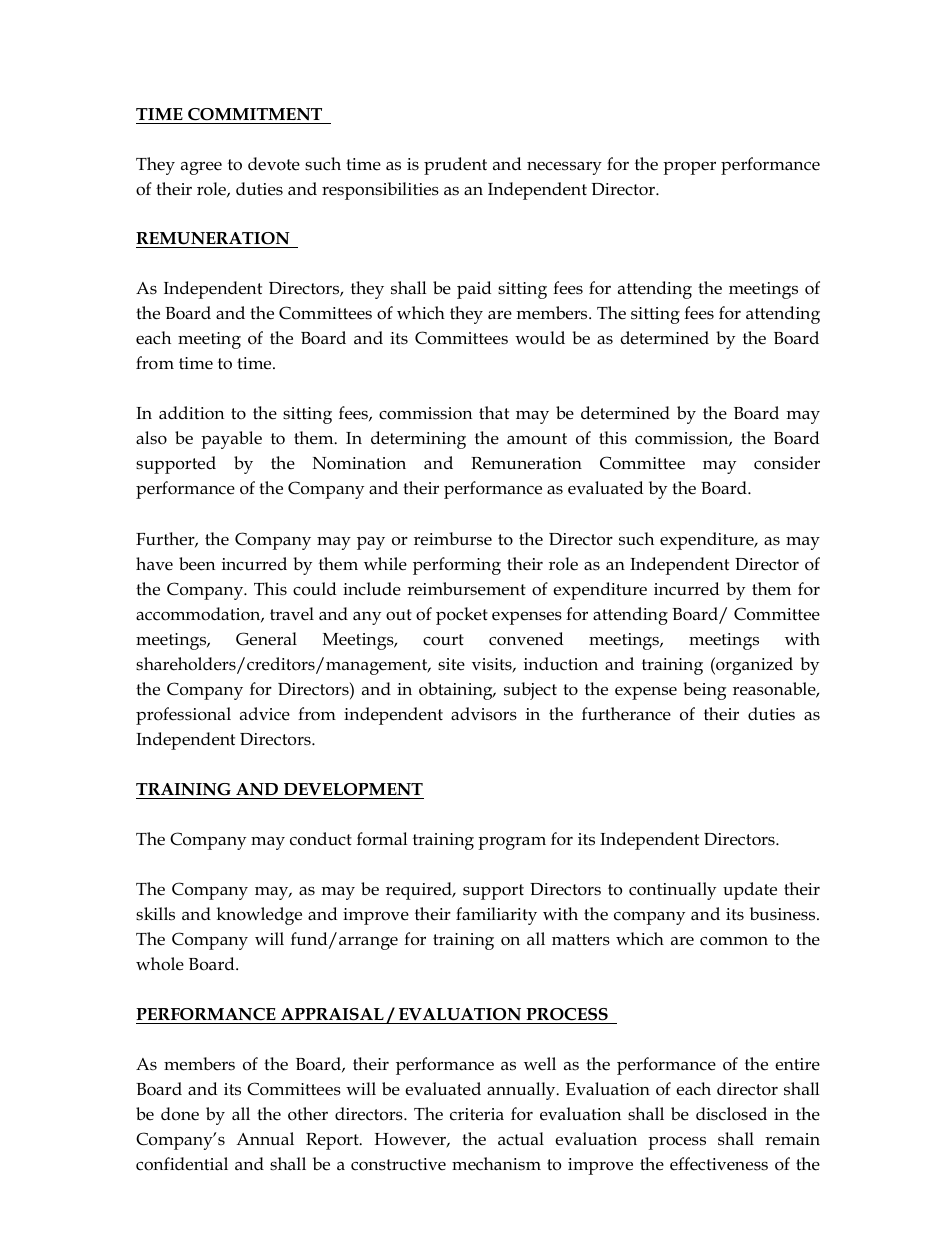 This screenshot has height=1233, width=952. What do you see at coordinates (689, 168) in the screenshot?
I see `proper` at bounding box center [689, 168].
